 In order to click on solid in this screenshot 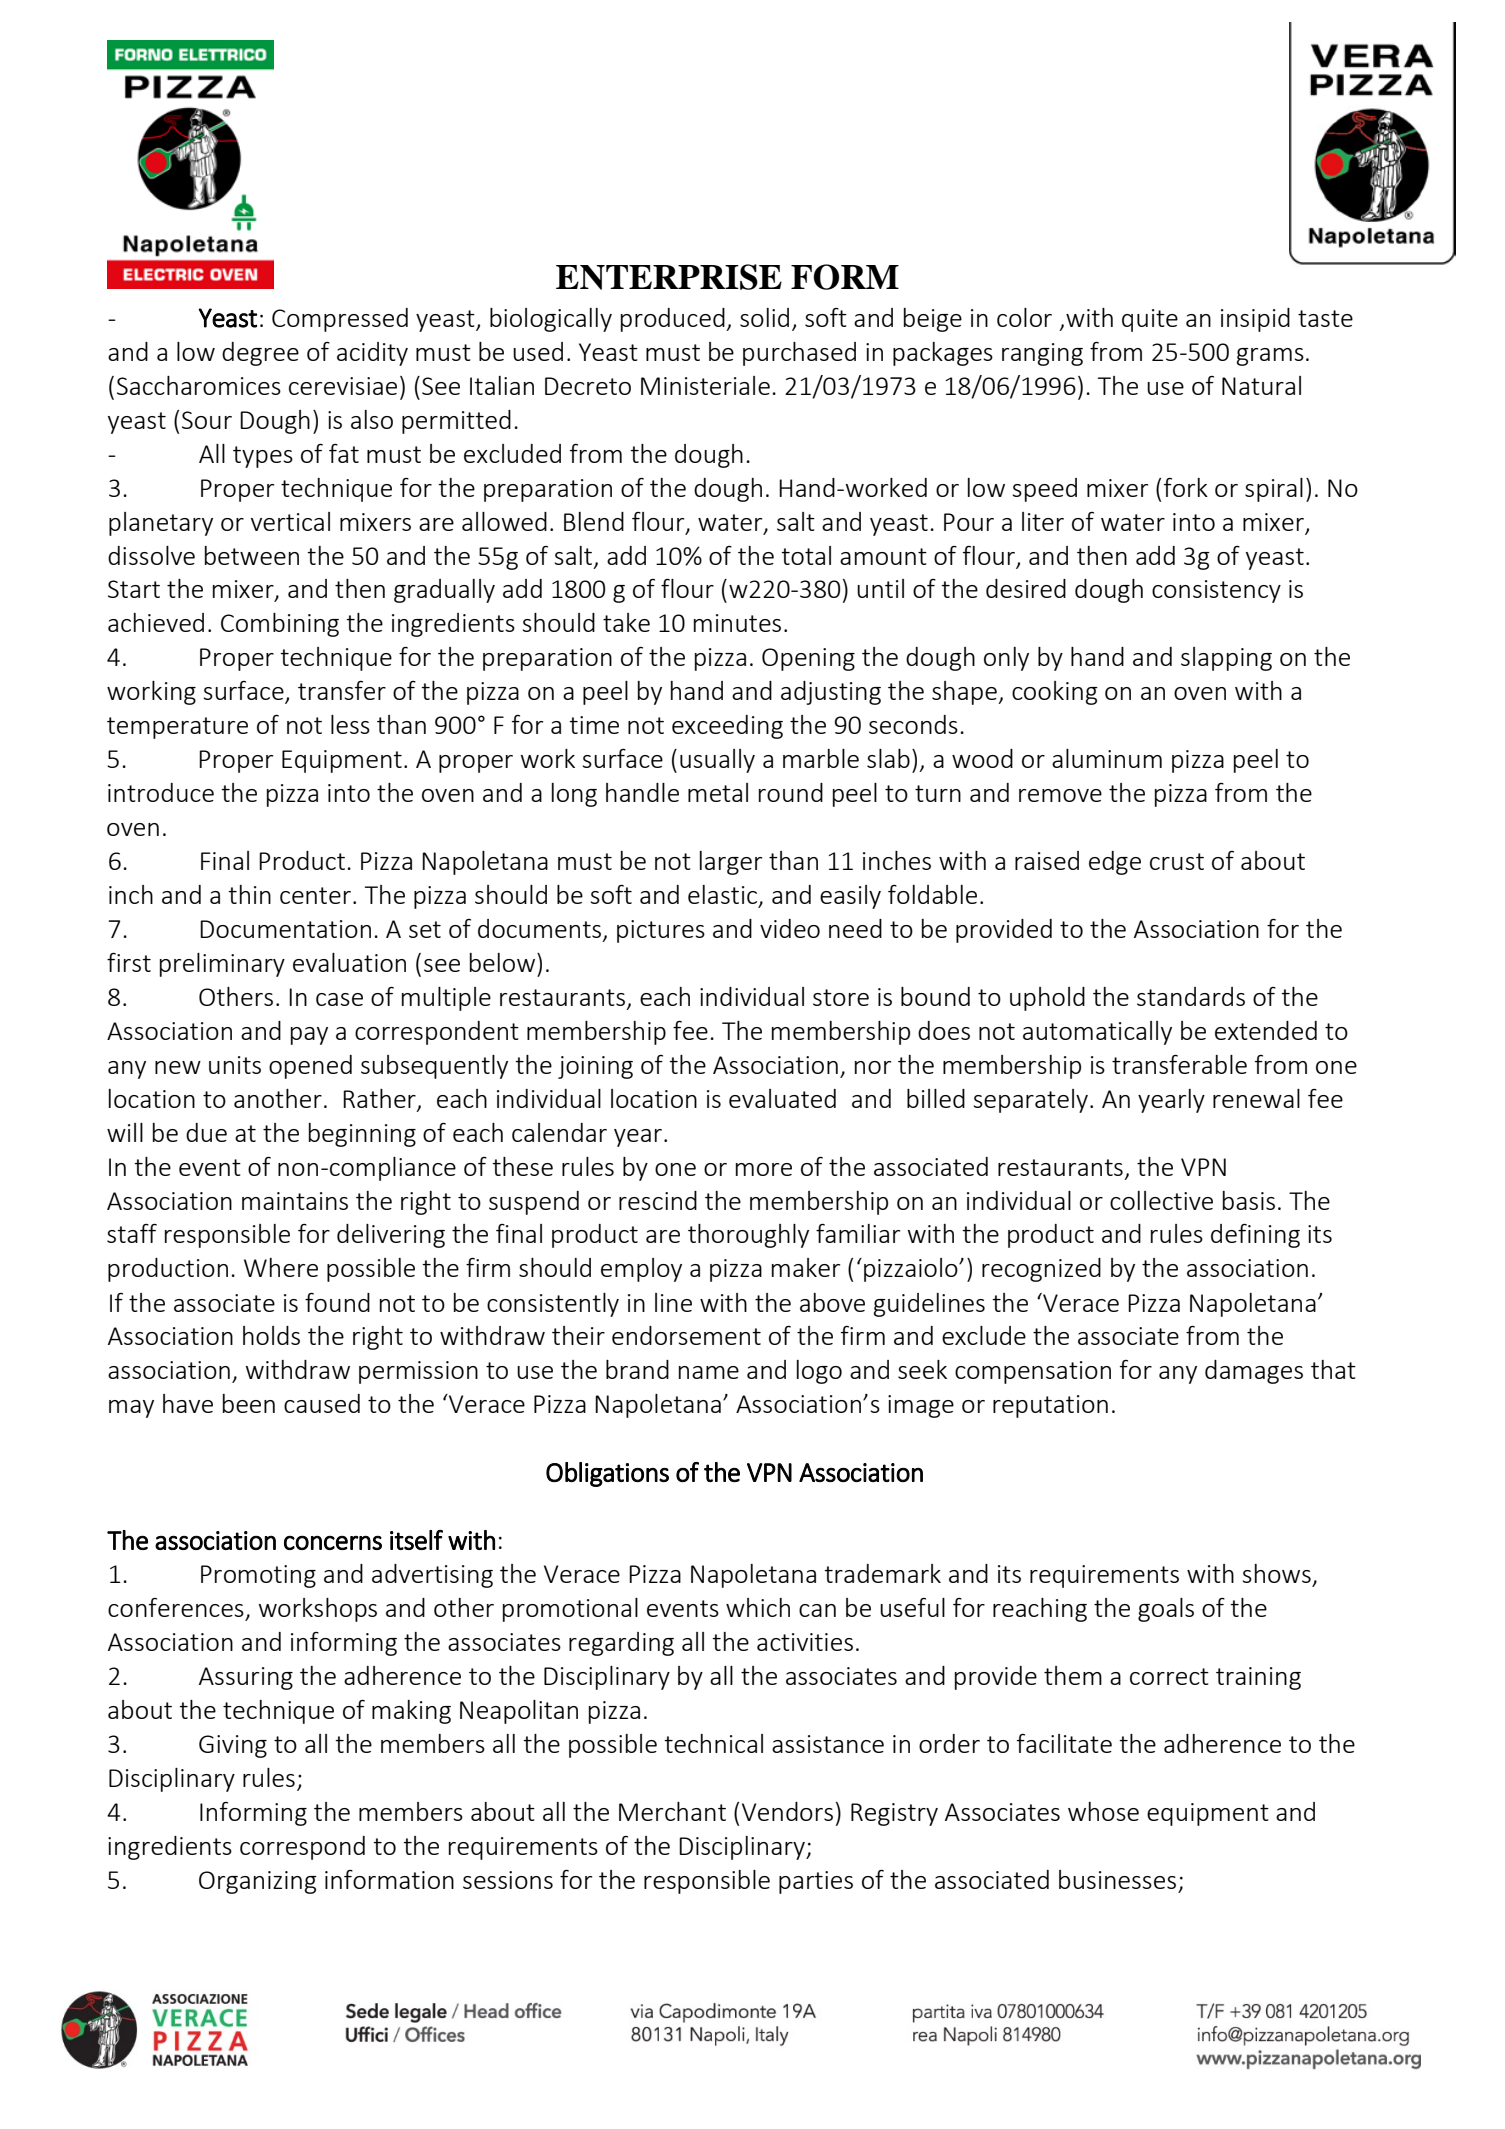, I will do `click(764, 317)`.
